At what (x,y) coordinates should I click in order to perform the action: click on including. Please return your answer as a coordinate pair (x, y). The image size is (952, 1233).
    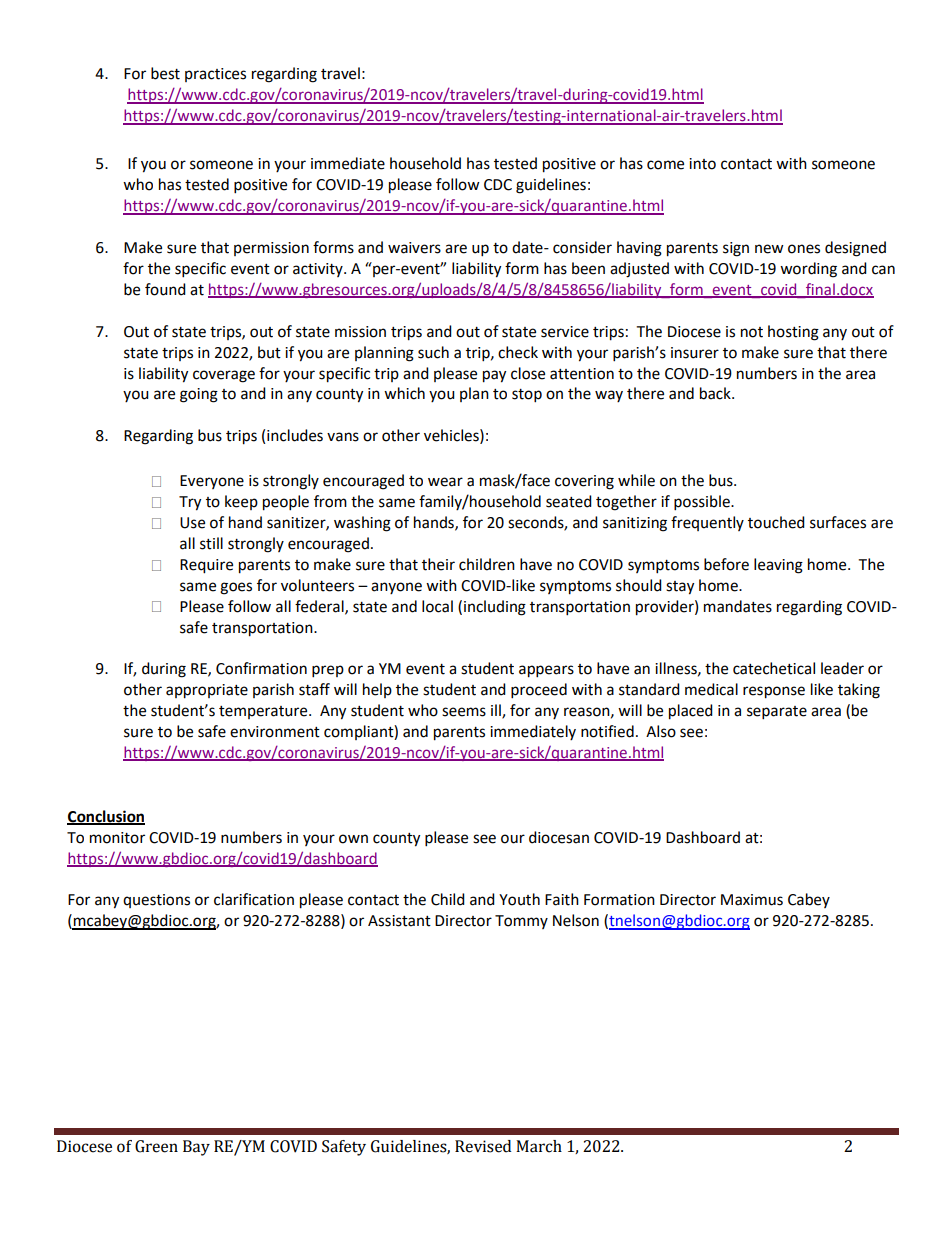
    Looking at the image, I should click on (495, 608).
